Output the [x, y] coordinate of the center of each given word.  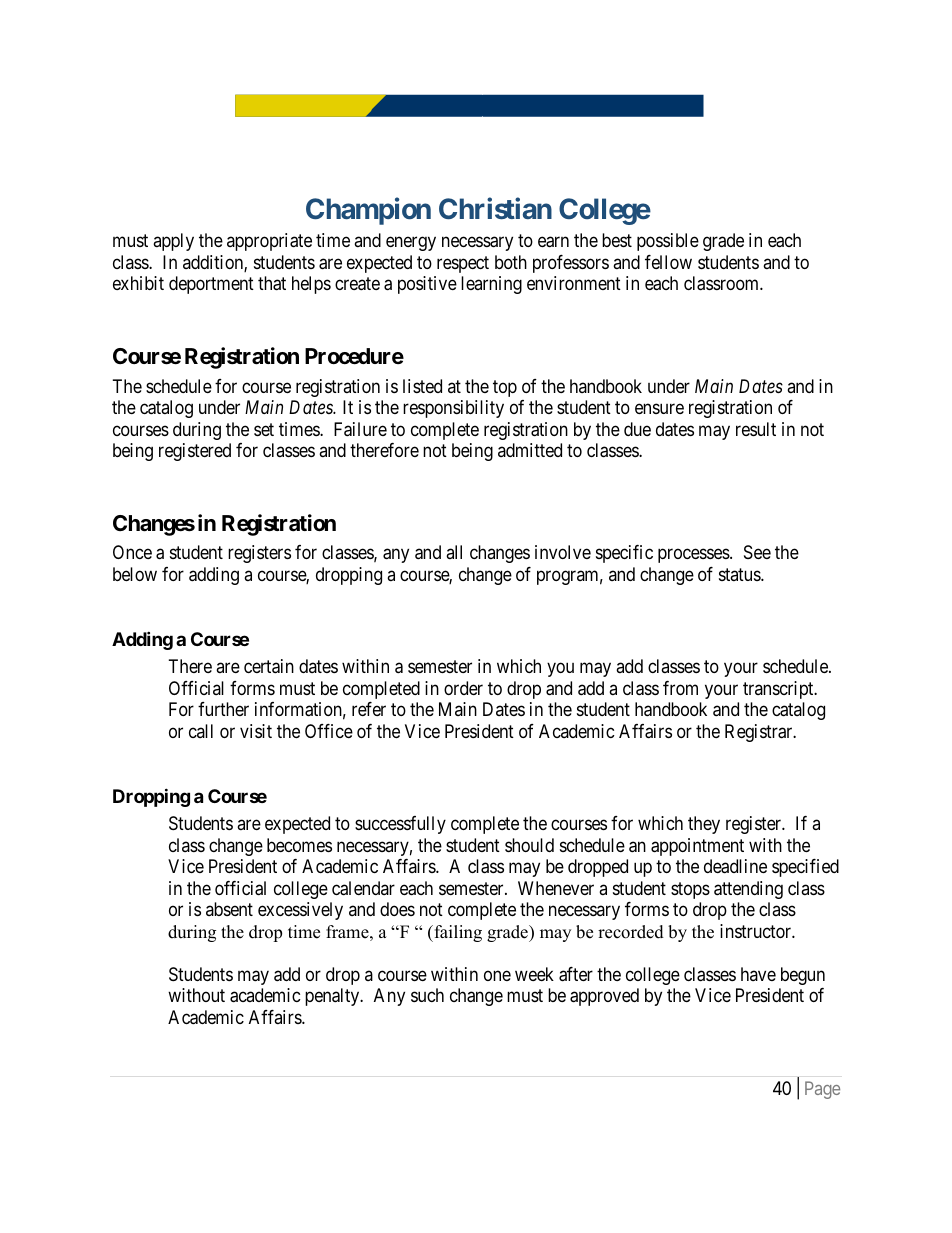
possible [668, 242]
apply [173, 242]
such [427, 995]
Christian [495, 208]
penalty [333, 997]
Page [822, 1090]
